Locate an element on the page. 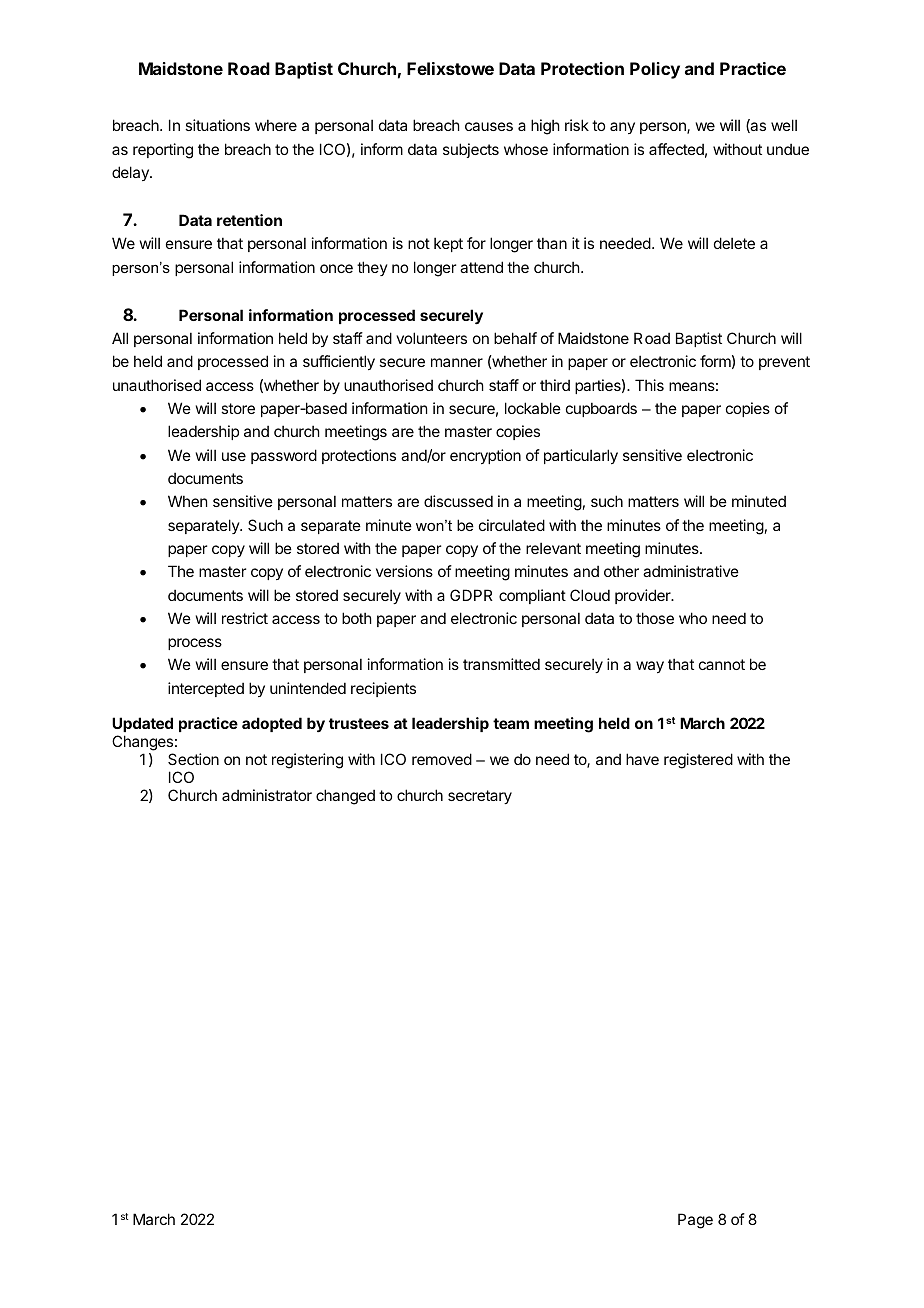 This document has height=1308, width=924. Policy is located at coordinates (655, 70).
